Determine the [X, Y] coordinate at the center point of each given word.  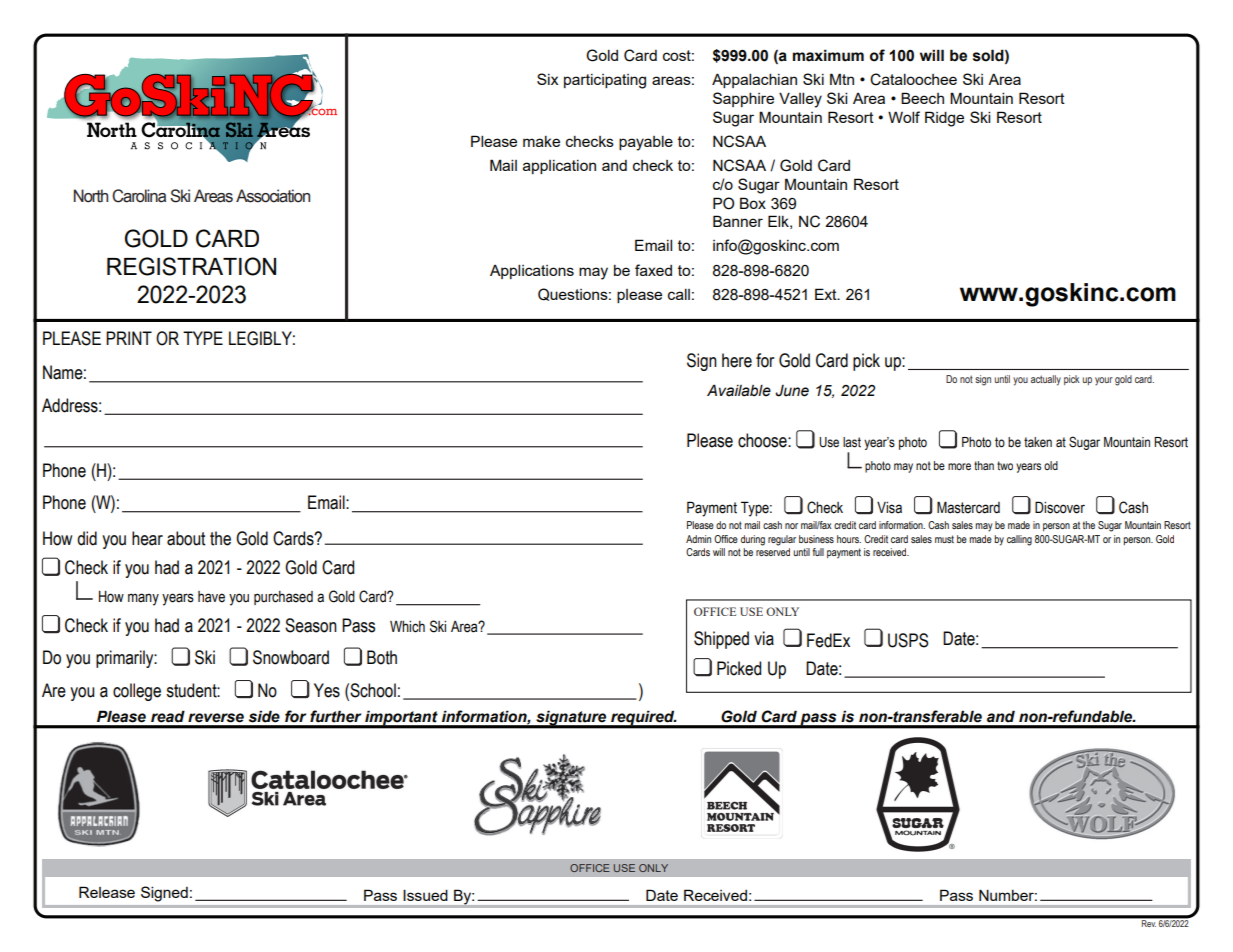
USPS [908, 640]
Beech [922, 98]
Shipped [721, 640]
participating [605, 81]
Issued [425, 895]
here [737, 360]
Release [107, 892]
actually [1046, 380]
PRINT [129, 338]
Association [273, 196]
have [211, 597]
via [764, 638]
